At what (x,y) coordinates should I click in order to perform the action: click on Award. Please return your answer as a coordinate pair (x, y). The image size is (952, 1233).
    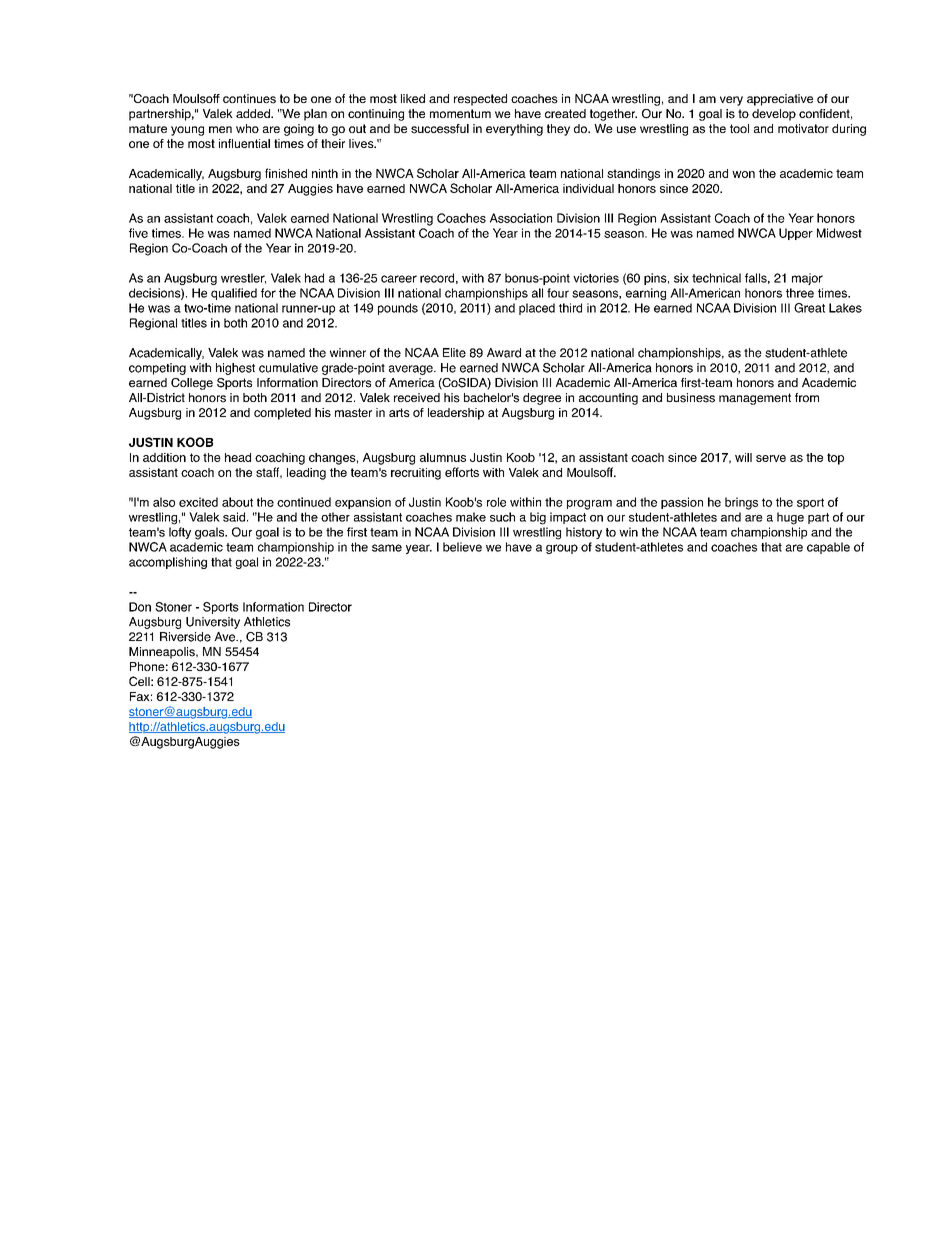
    Looking at the image, I should click on (504, 353).
